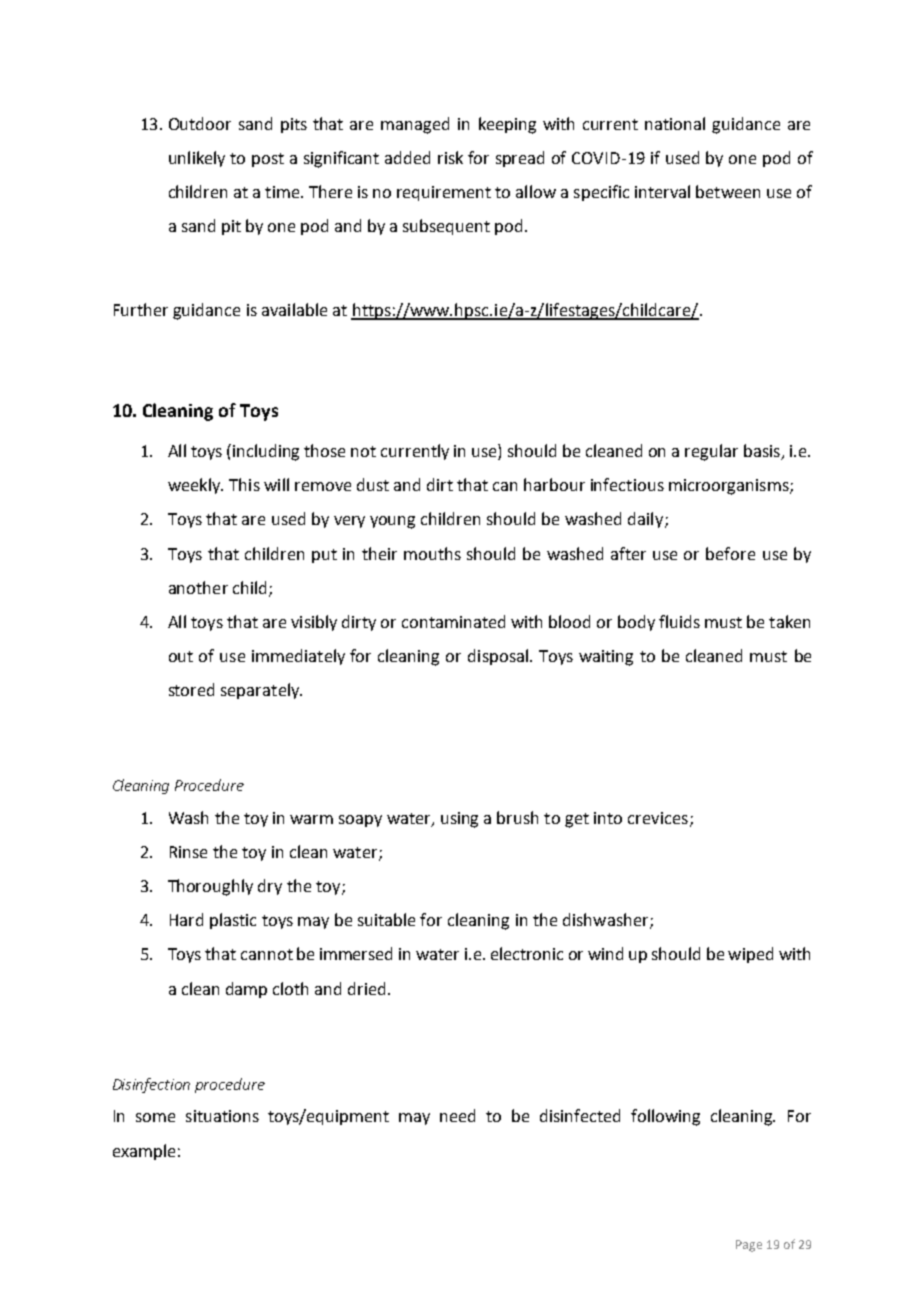 The height and width of the document is (1308, 924). I want to click on including, so click(266, 452).
